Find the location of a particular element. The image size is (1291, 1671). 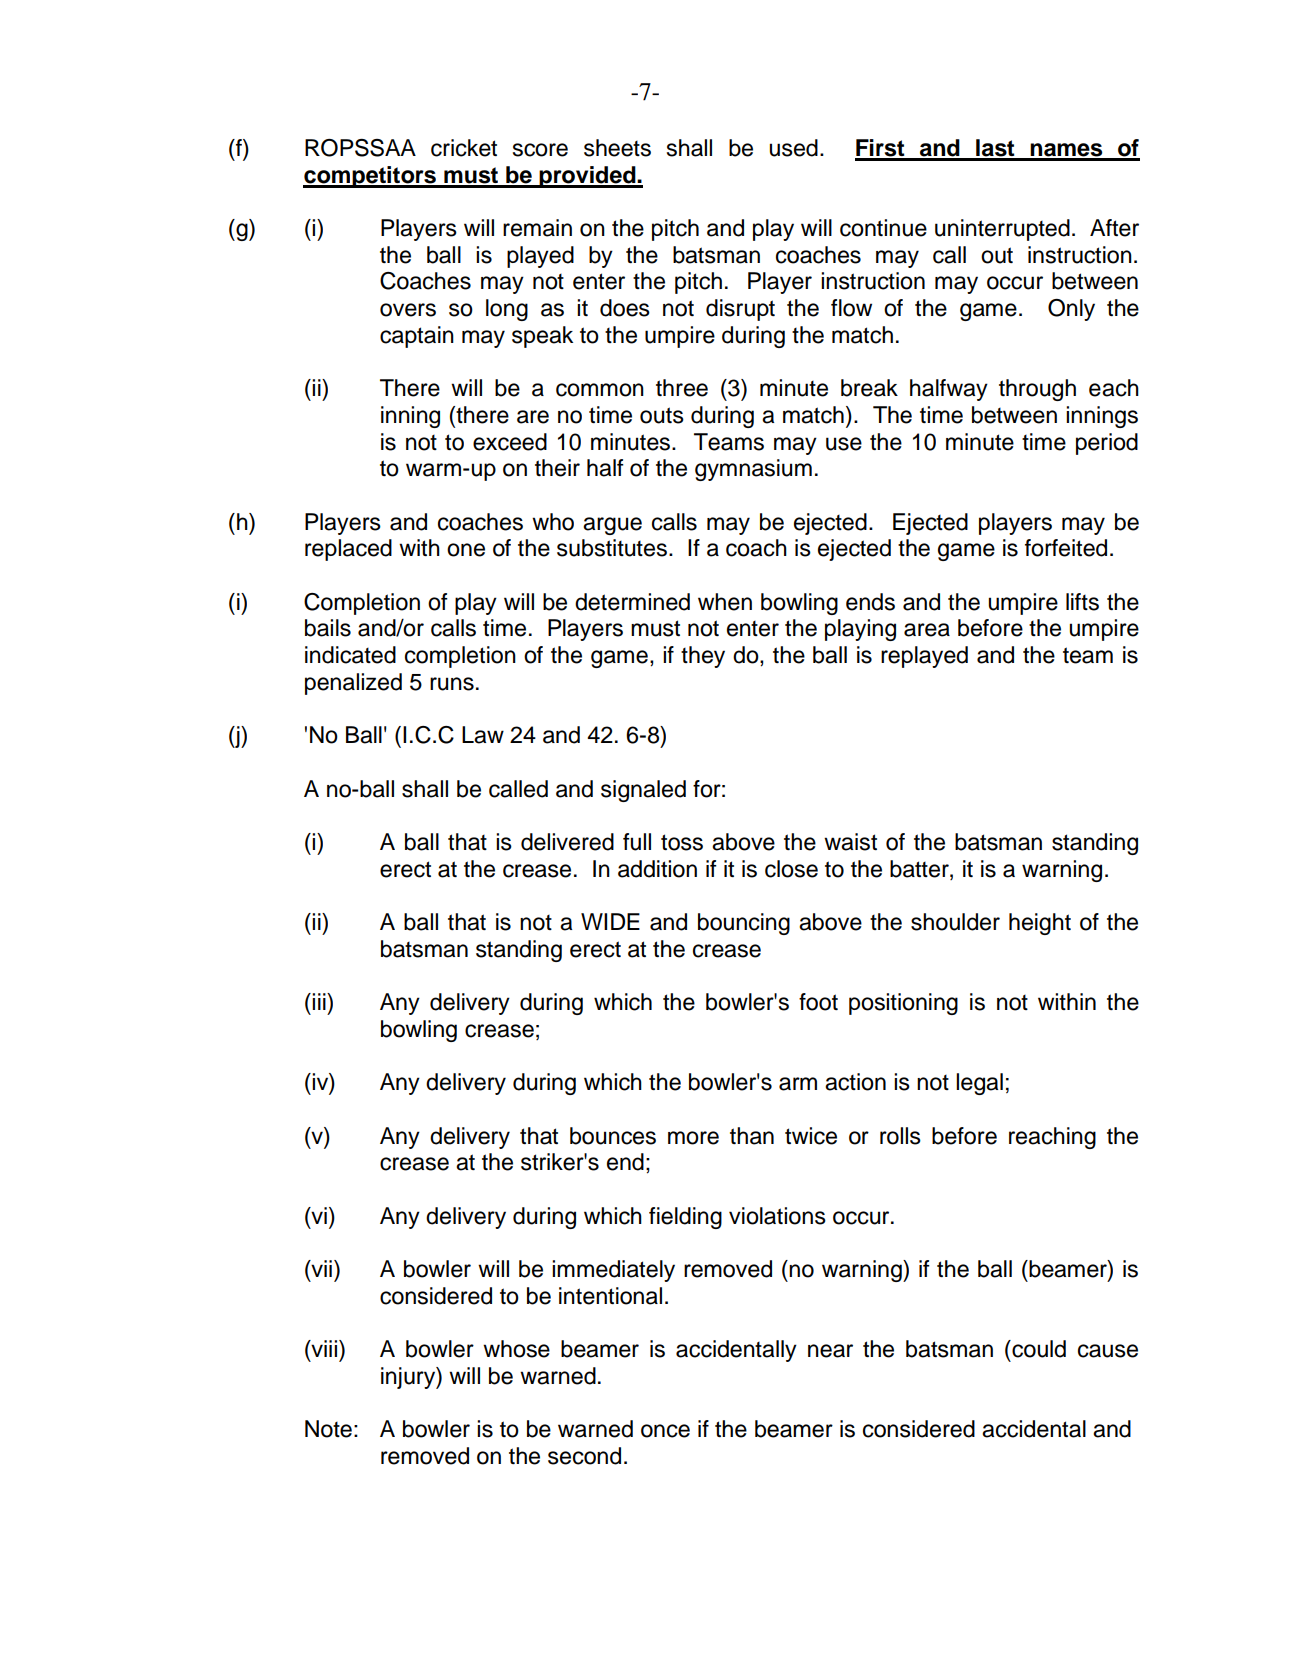

competitors is located at coordinates (371, 177).
